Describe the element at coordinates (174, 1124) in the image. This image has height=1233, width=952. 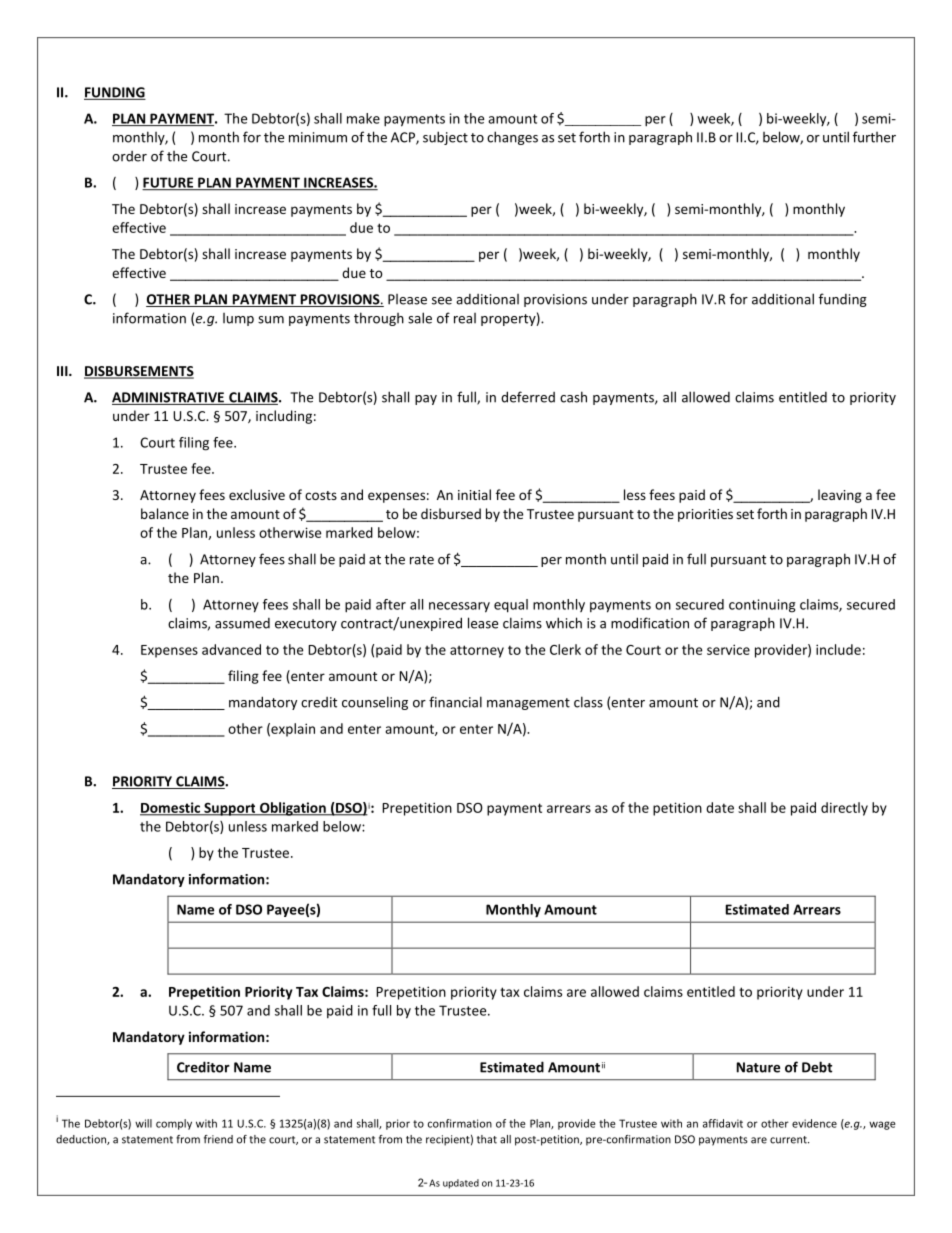
I see `comply` at that location.
